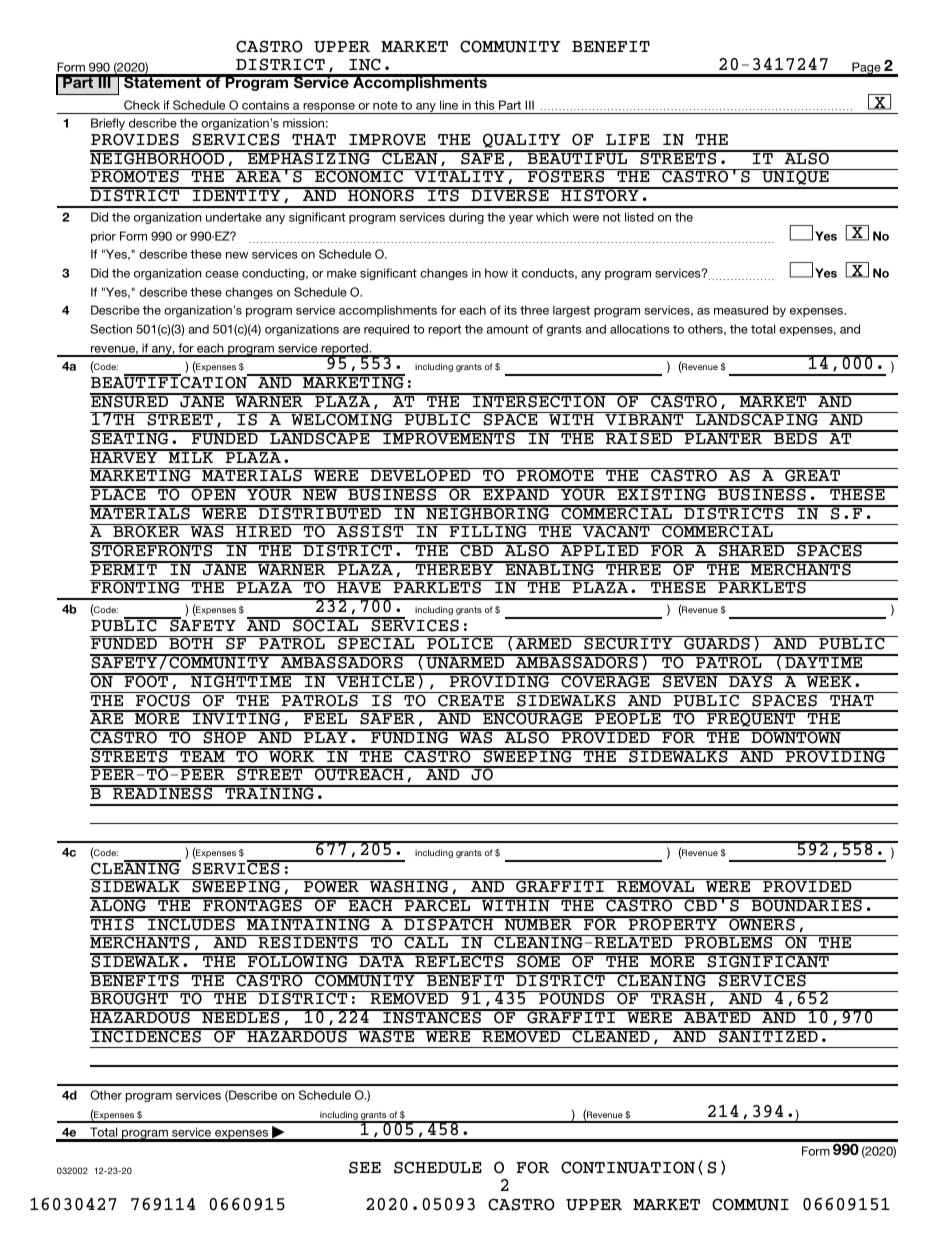  I want to click on line, so click(449, 105).
